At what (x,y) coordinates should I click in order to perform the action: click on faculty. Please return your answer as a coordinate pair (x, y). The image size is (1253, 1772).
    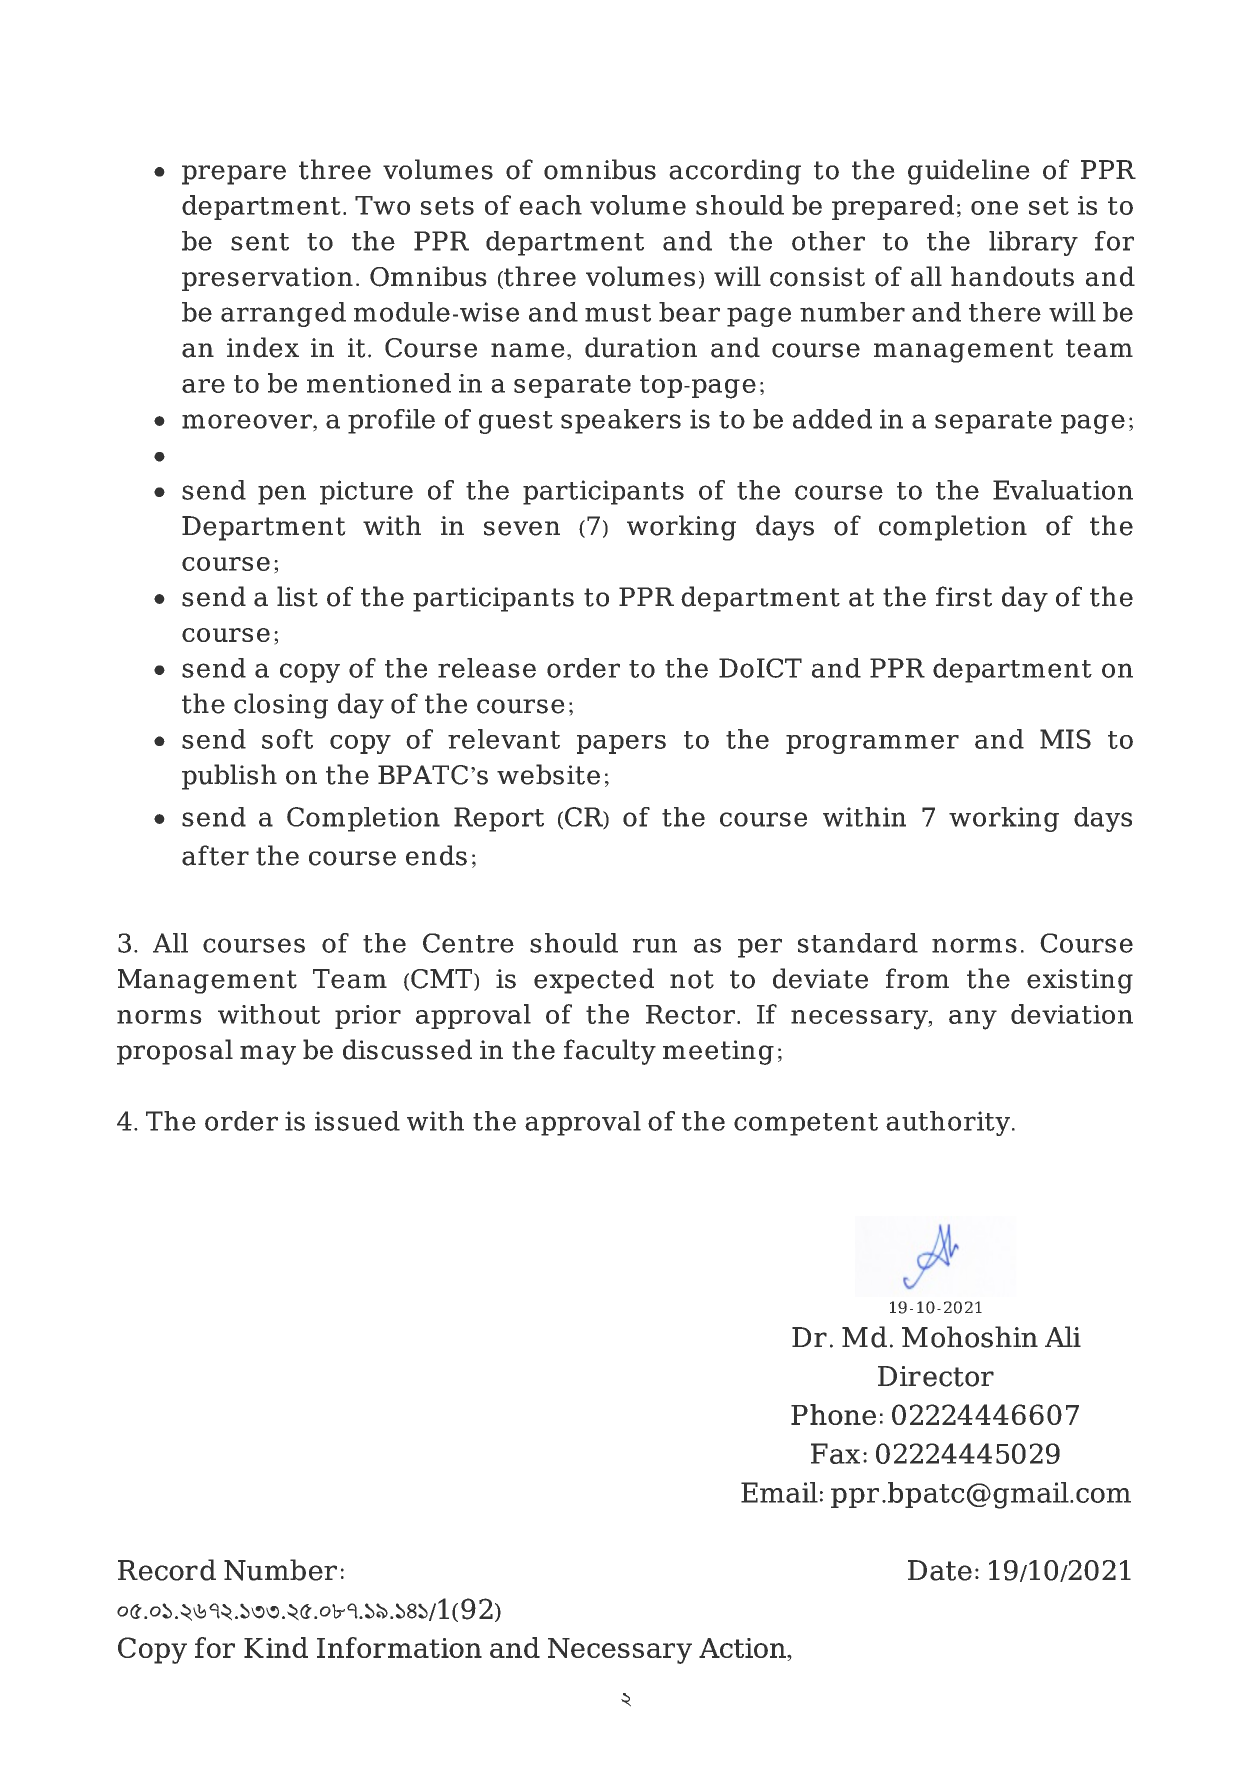
    Looking at the image, I should click on (610, 1052).
